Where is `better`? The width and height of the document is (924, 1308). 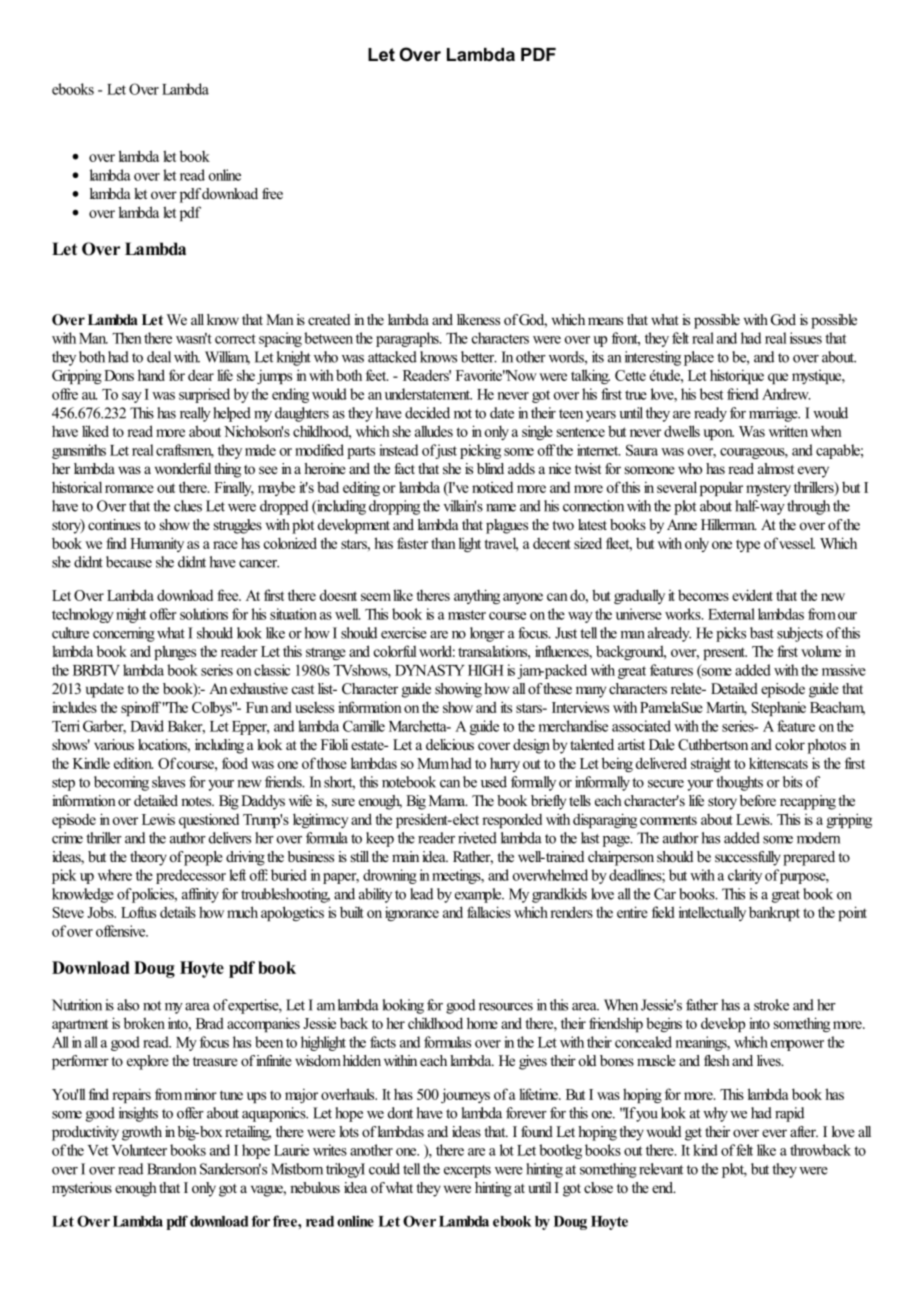 better is located at coordinates (479, 357).
